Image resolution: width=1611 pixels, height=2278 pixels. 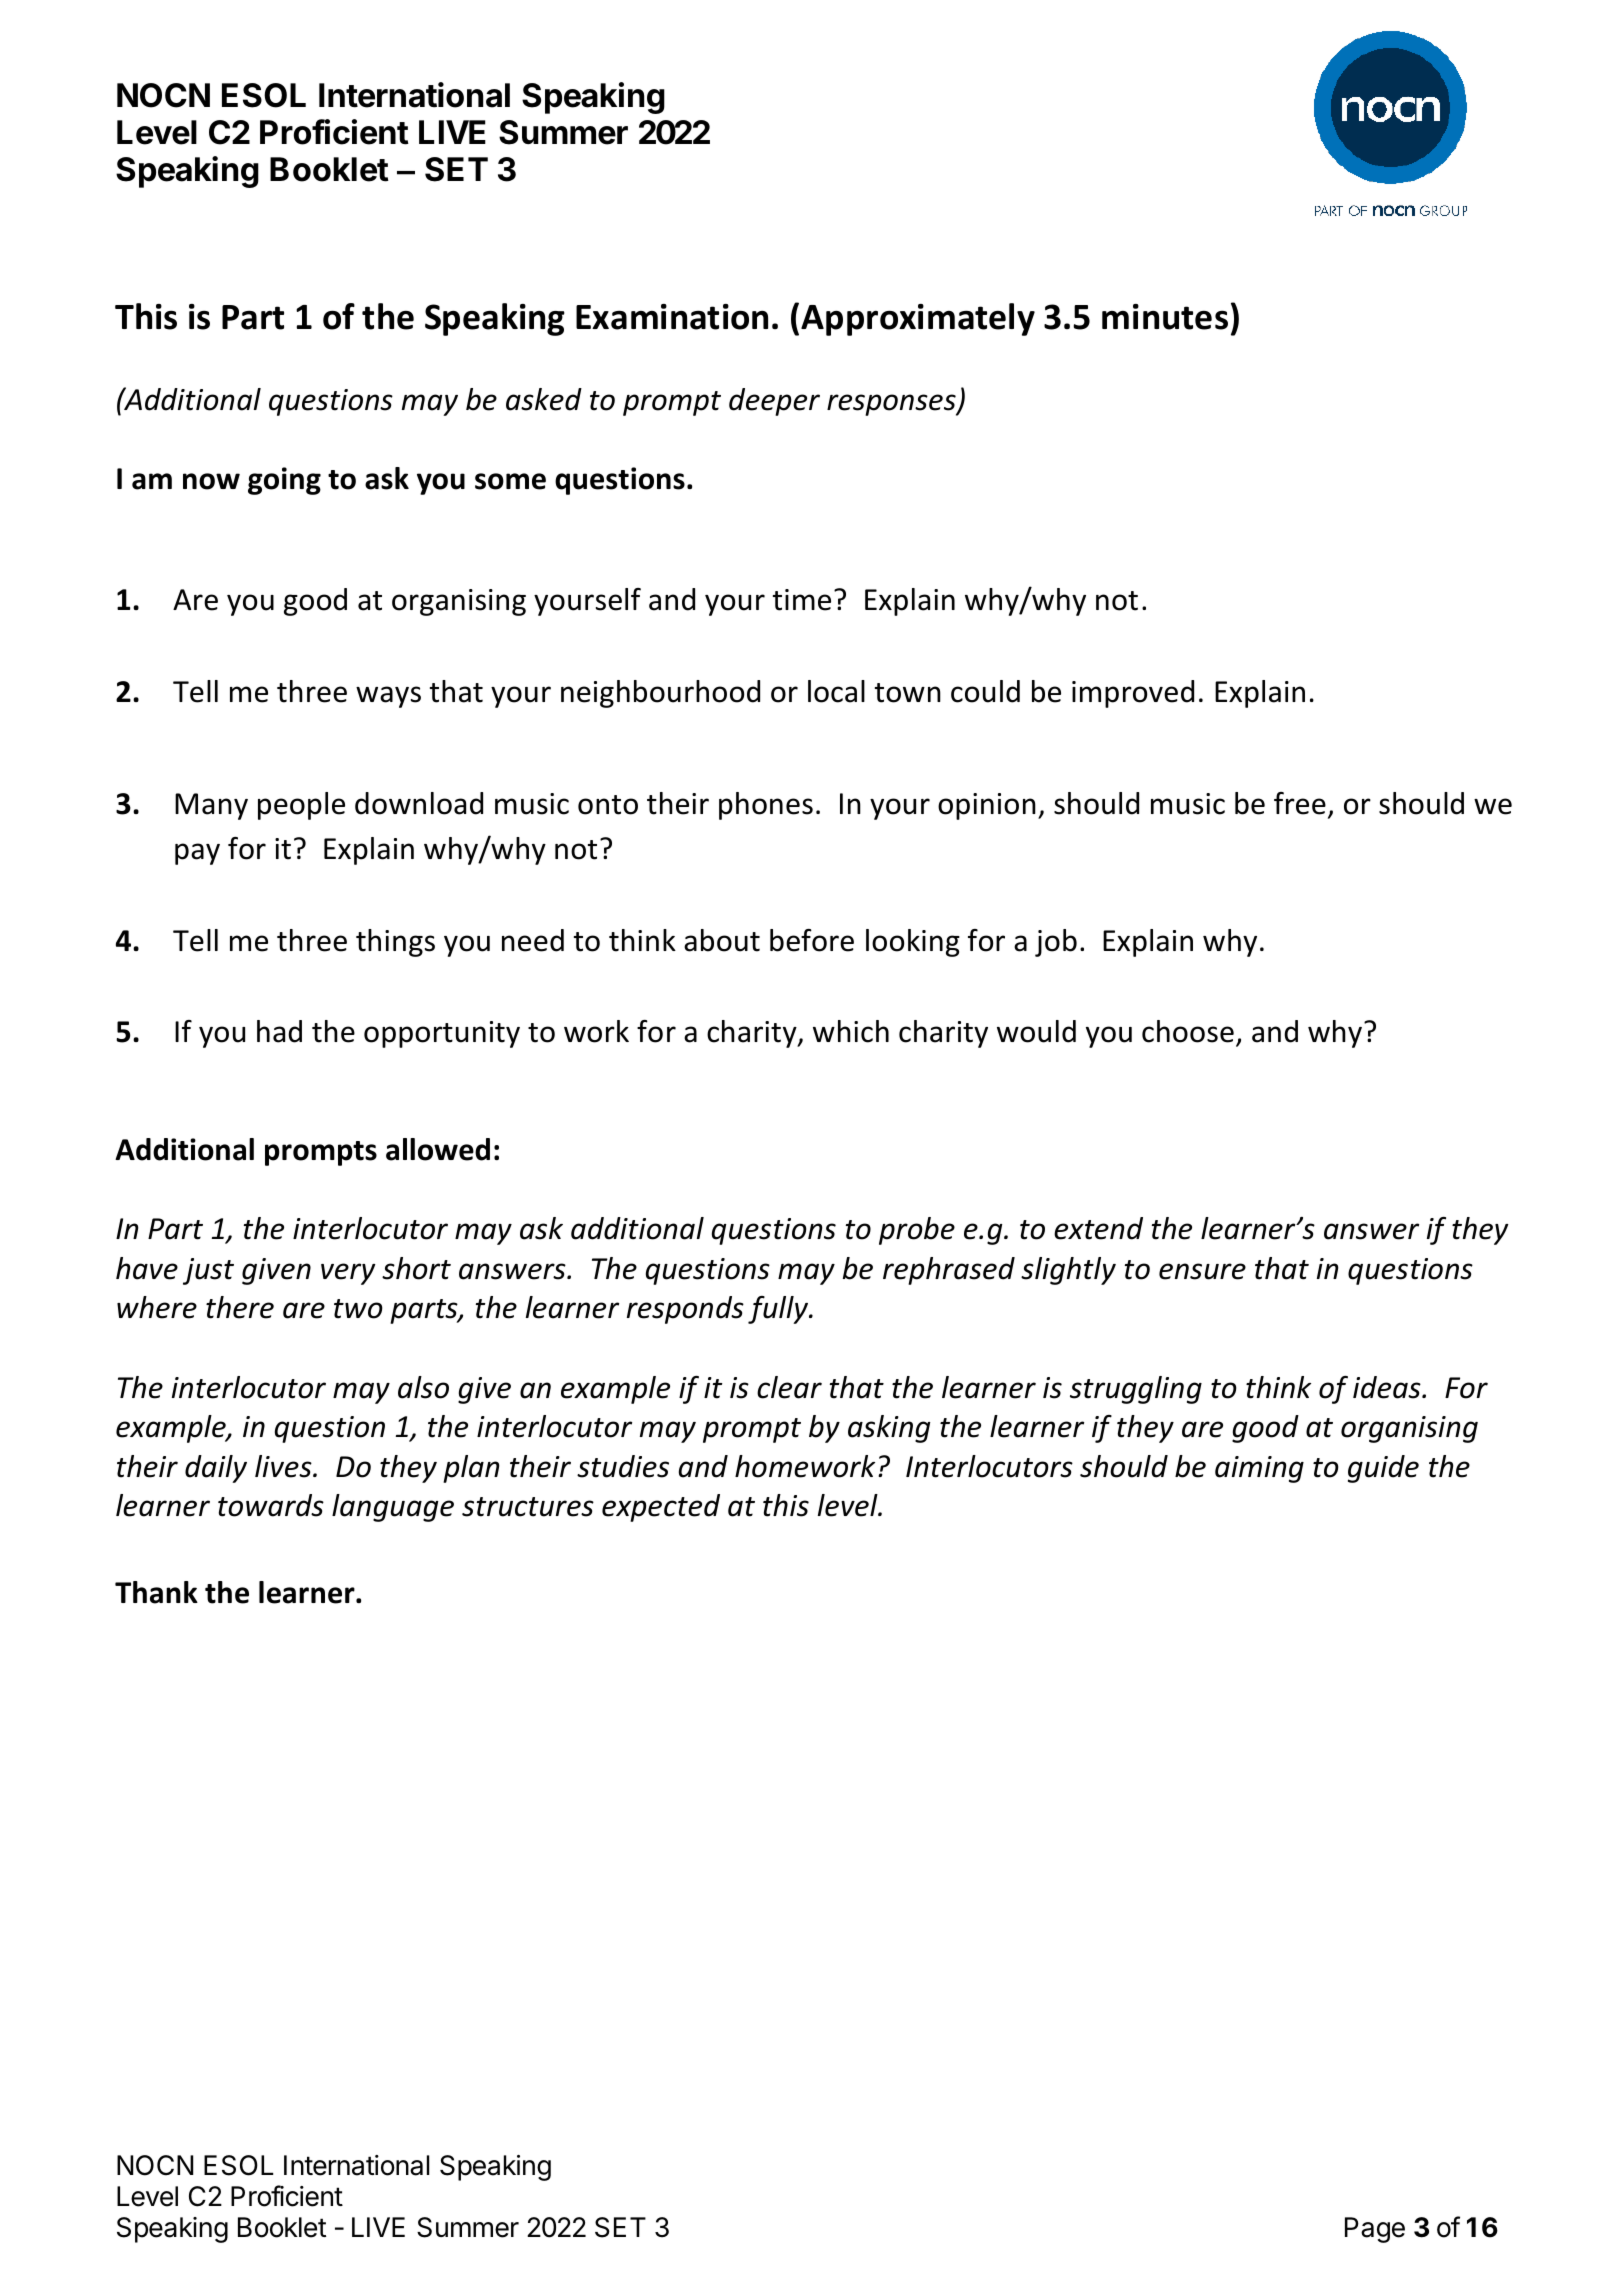 I want to click on going, so click(x=284, y=481).
